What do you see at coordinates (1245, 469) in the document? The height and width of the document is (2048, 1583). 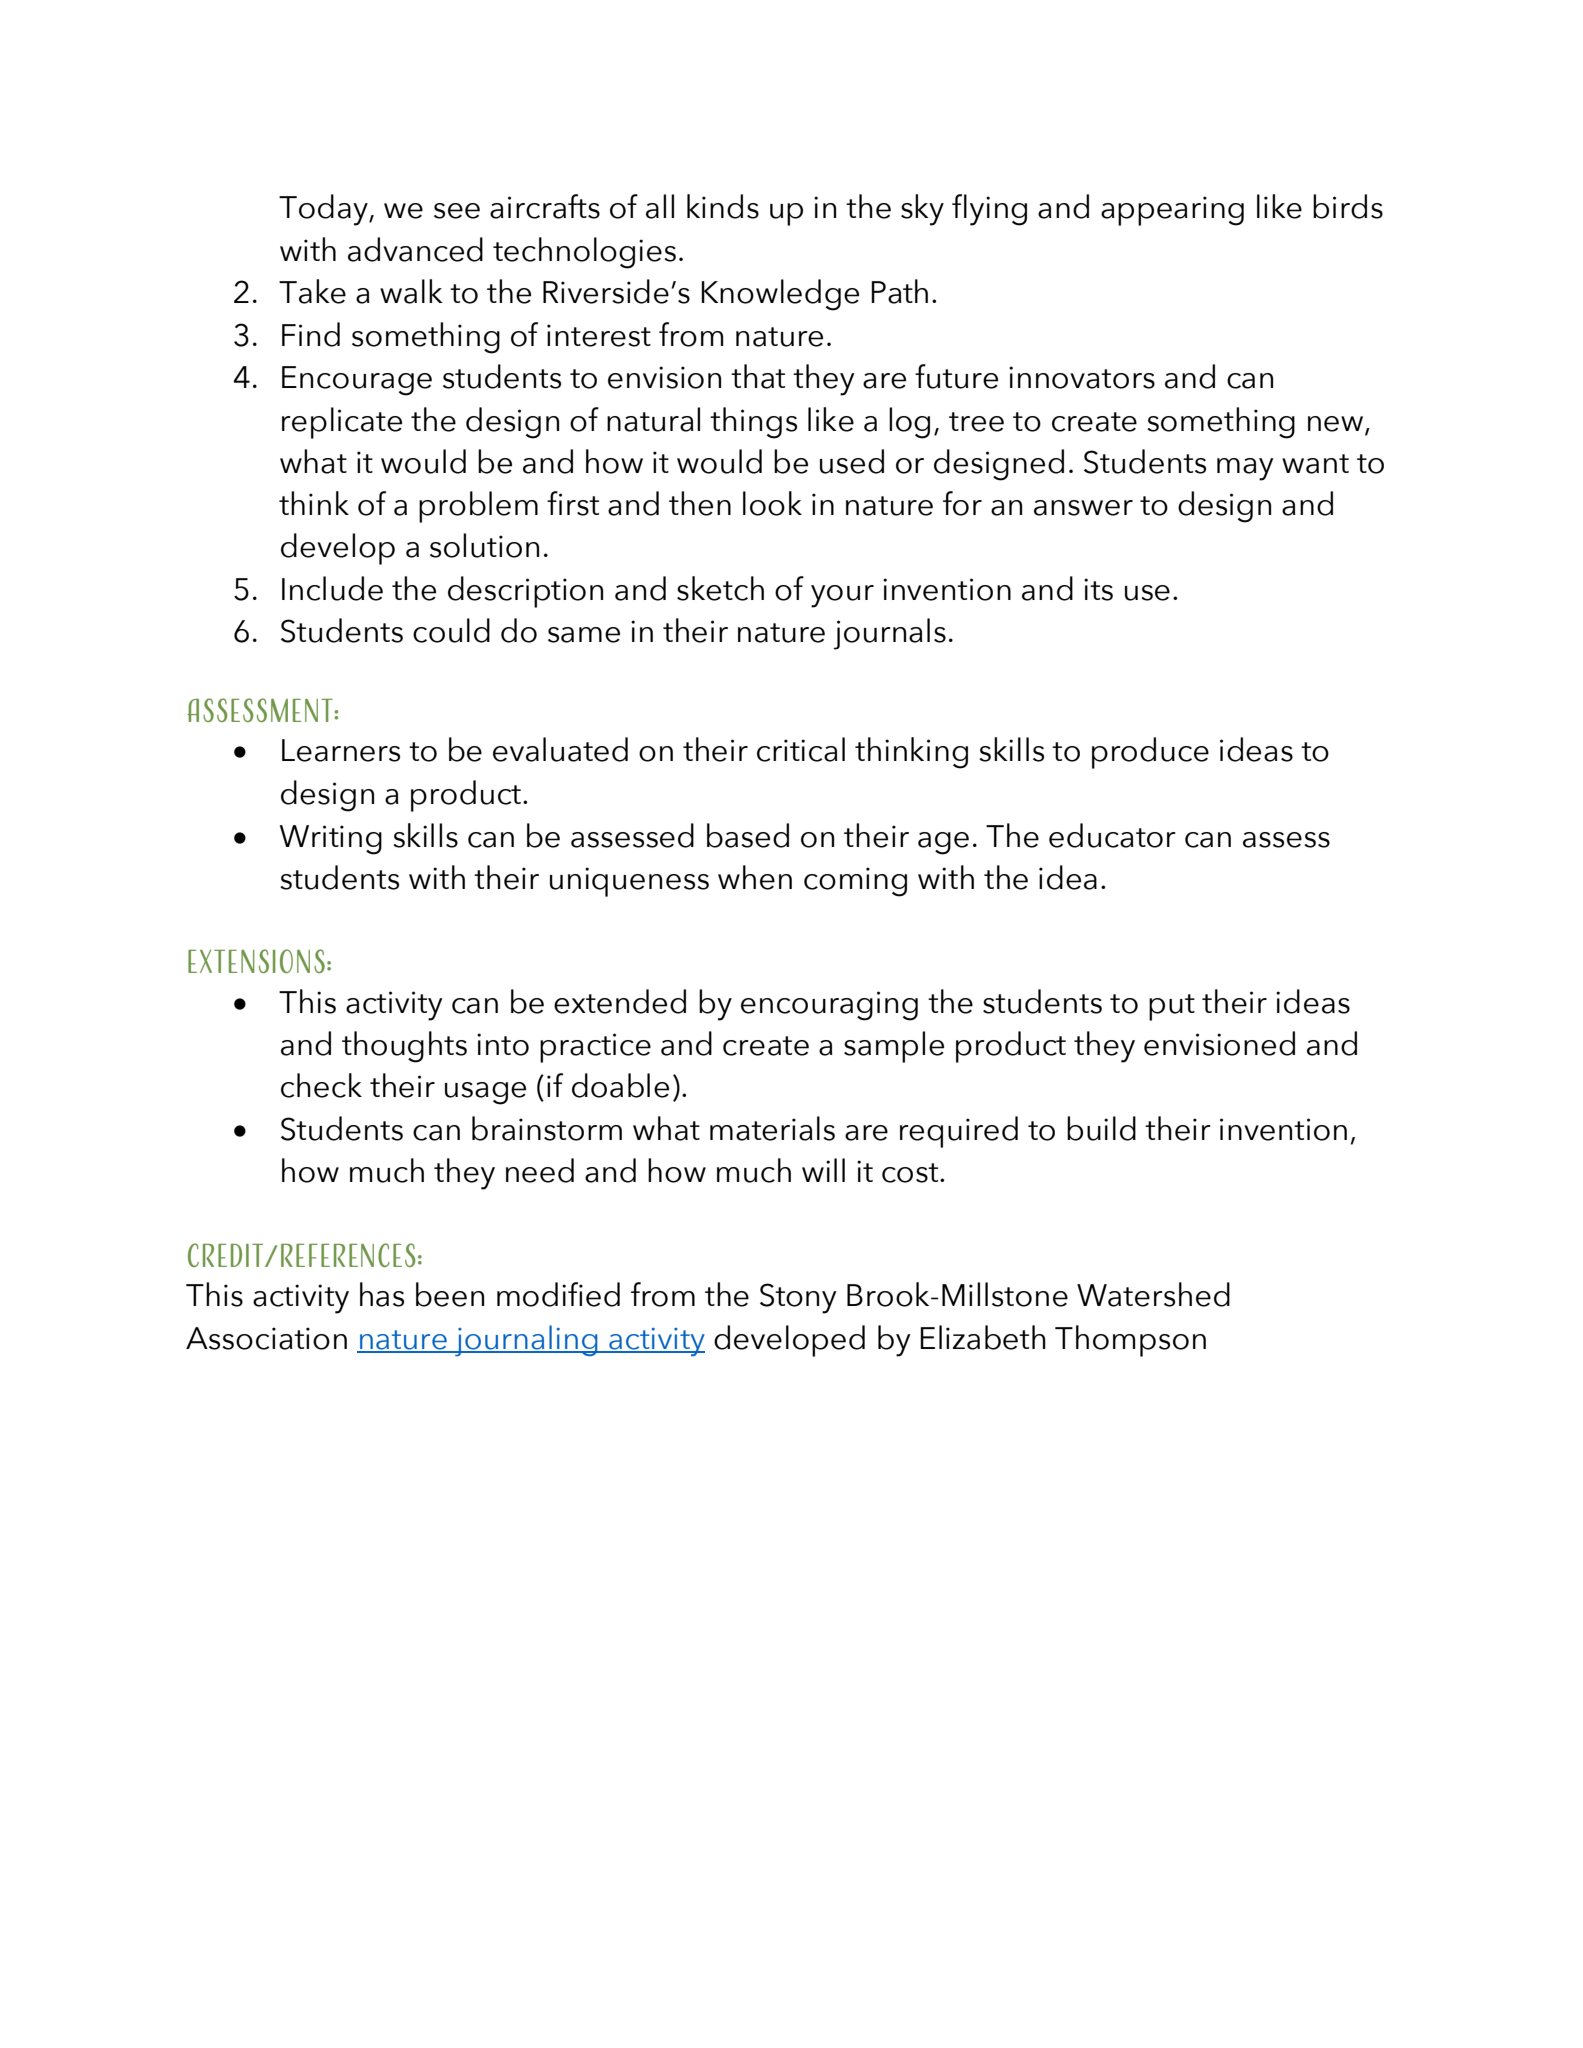 I see `may` at bounding box center [1245, 469].
